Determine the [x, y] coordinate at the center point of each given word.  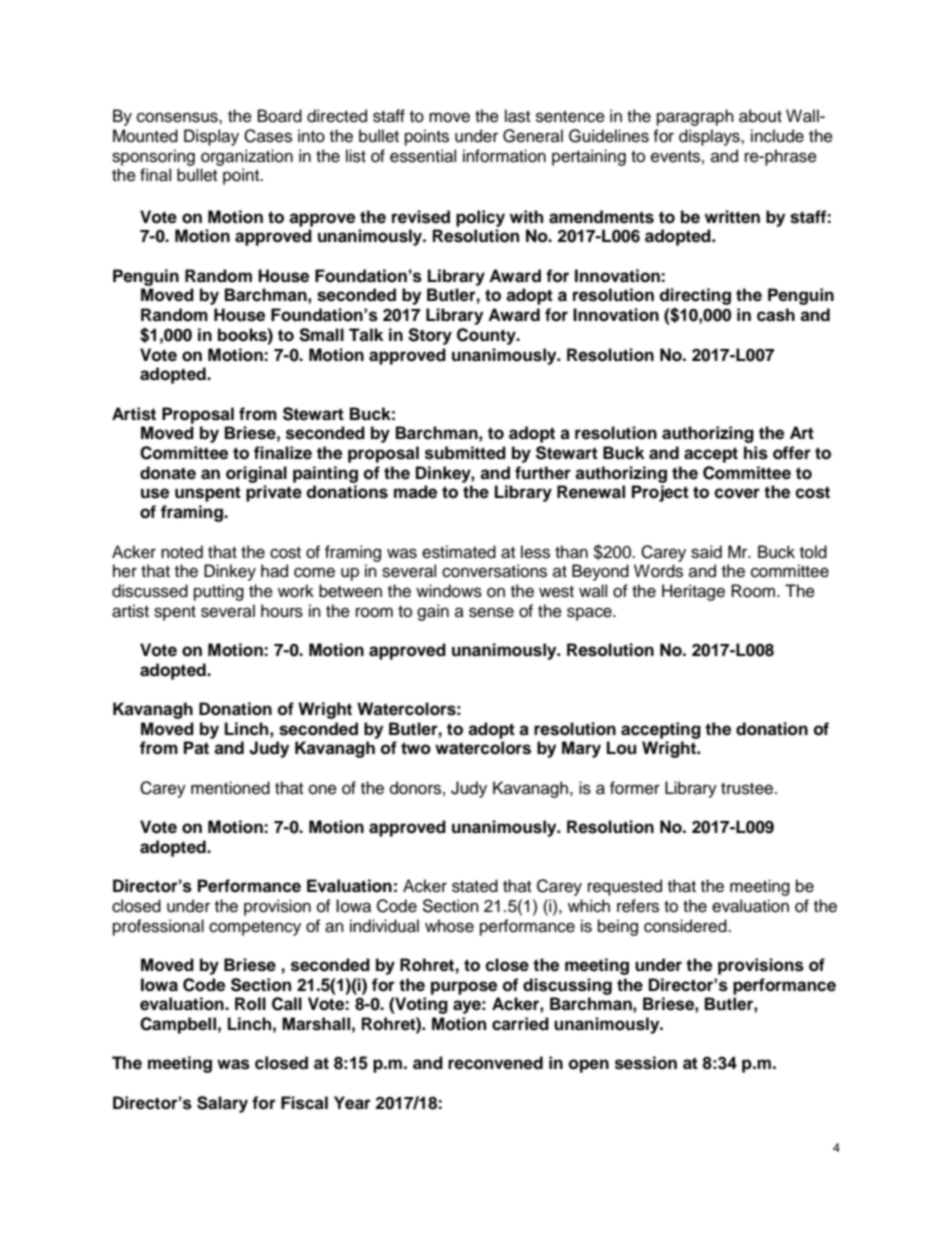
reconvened [495, 1063]
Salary [222, 1104]
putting [219, 592]
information [504, 156]
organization [247, 157]
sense [491, 612]
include [777, 136]
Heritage [693, 592]
